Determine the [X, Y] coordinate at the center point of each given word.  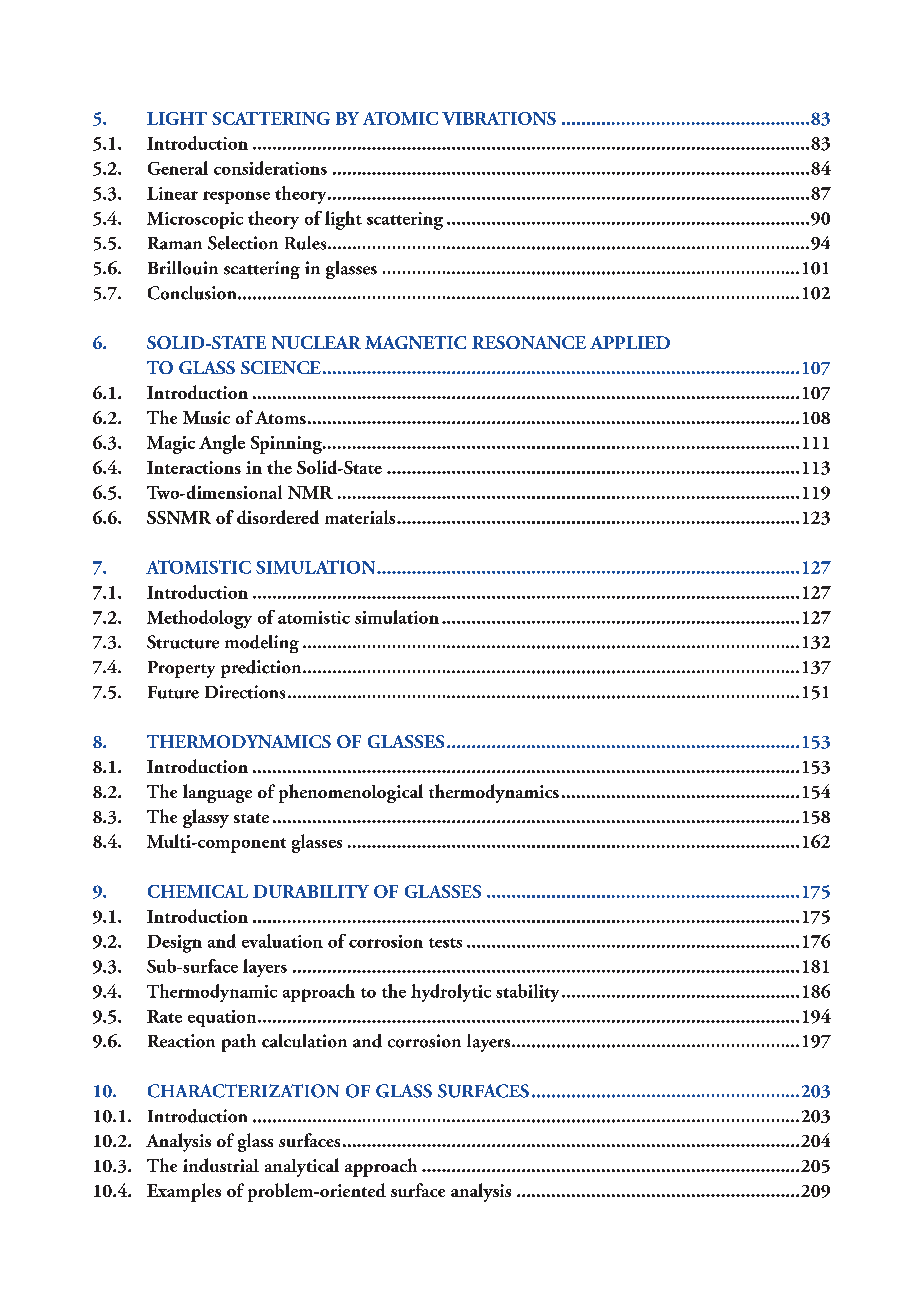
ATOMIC [400, 118]
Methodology [199, 619]
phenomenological [351, 793]
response [236, 197]
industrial [221, 1165]
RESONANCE [529, 342]
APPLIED [630, 342]
